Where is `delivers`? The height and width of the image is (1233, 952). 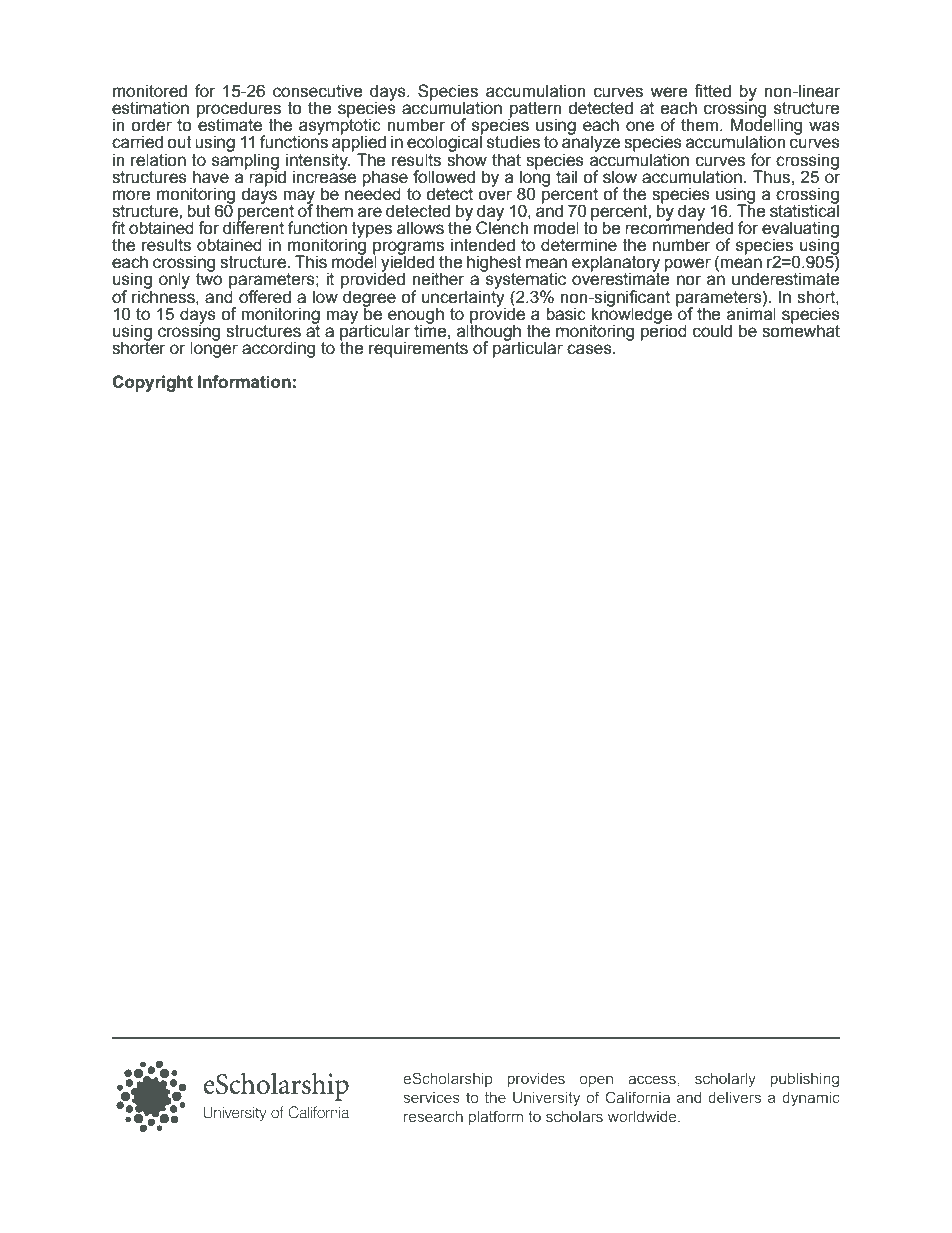
delivers is located at coordinates (734, 1097).
